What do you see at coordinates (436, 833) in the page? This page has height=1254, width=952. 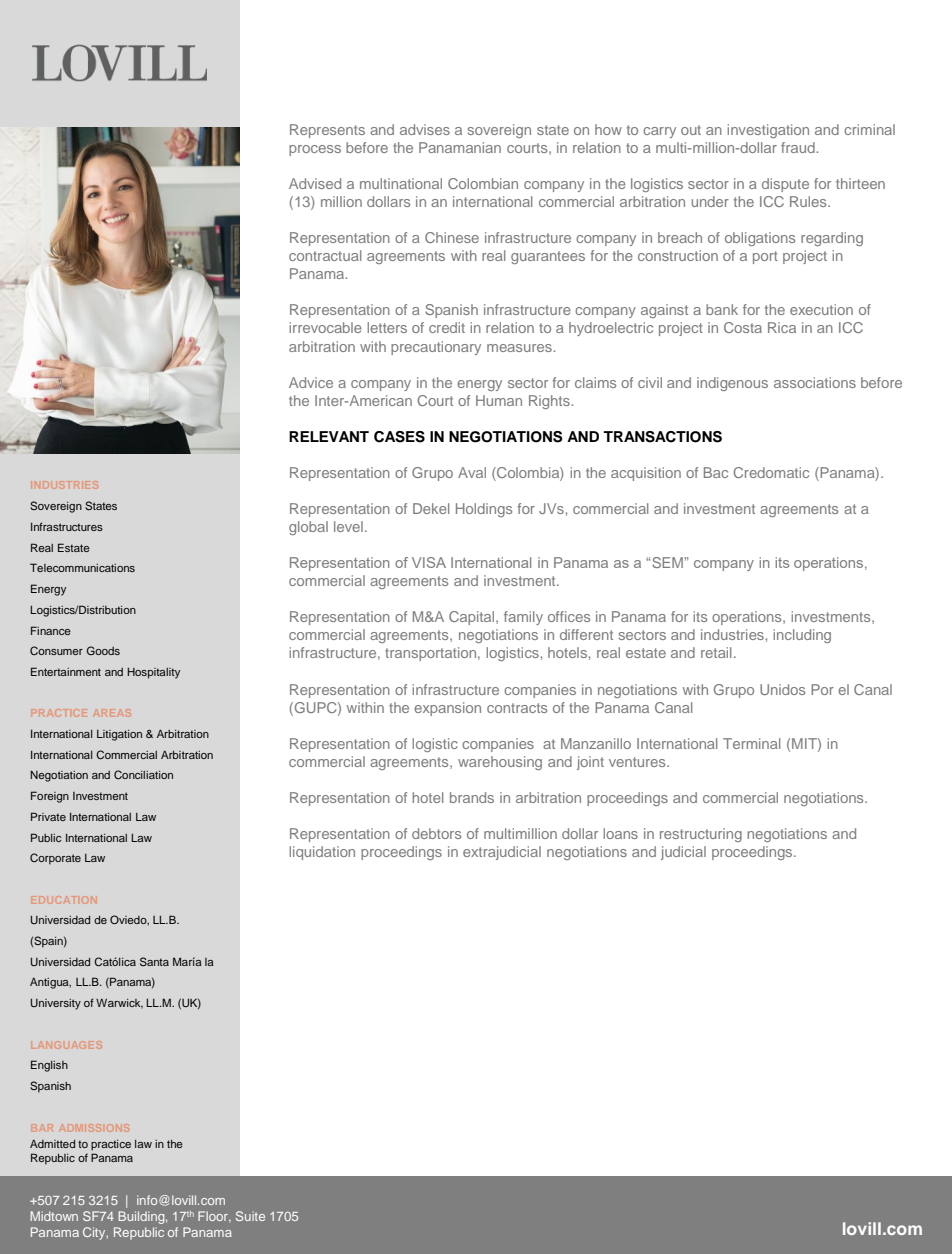 I see `debtors` at bounding box center [436, 833].
